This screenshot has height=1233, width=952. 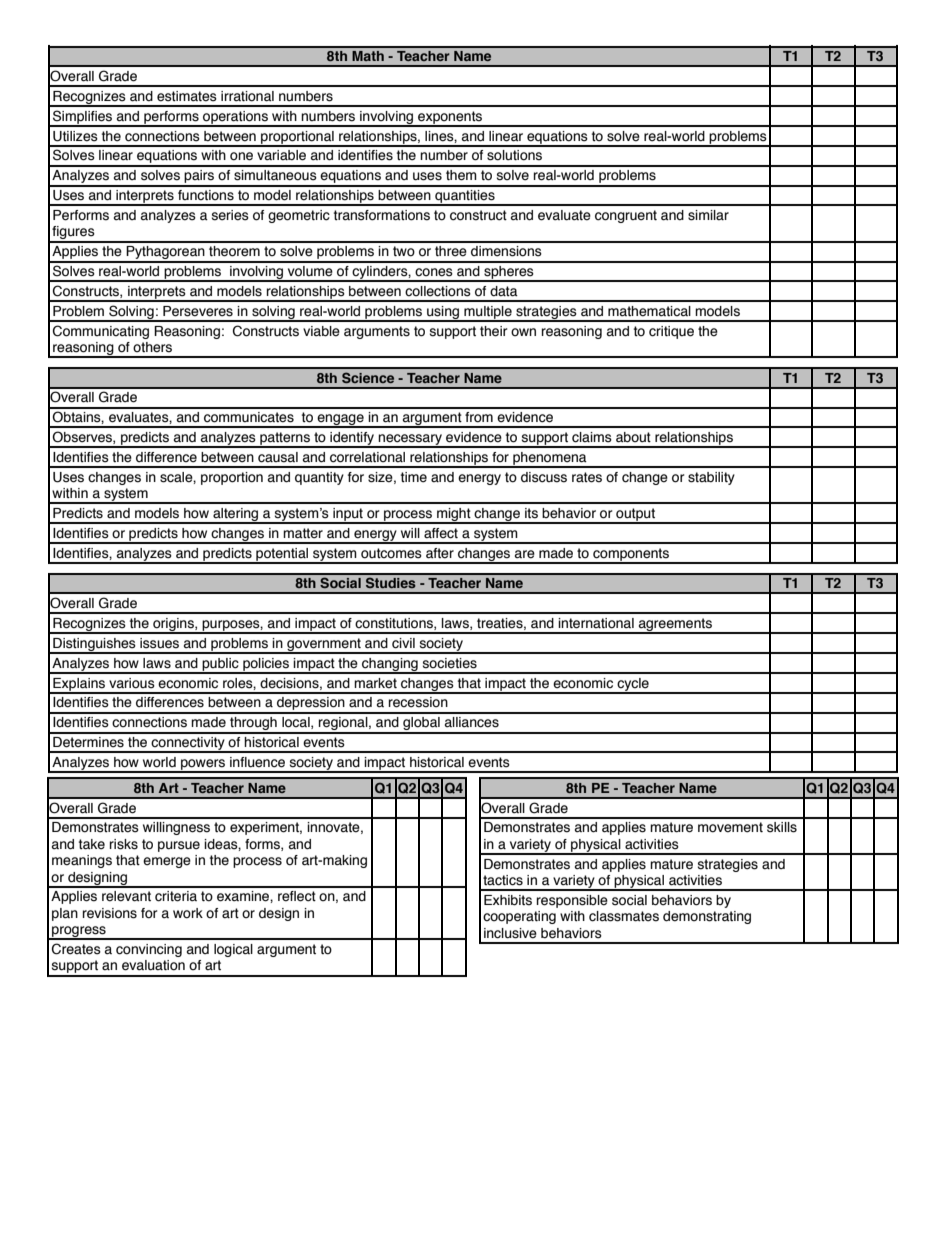 What do you see at coordinates (450, 118) in the screenshot?
I see `exponents` at bounding box center [450, 118].
